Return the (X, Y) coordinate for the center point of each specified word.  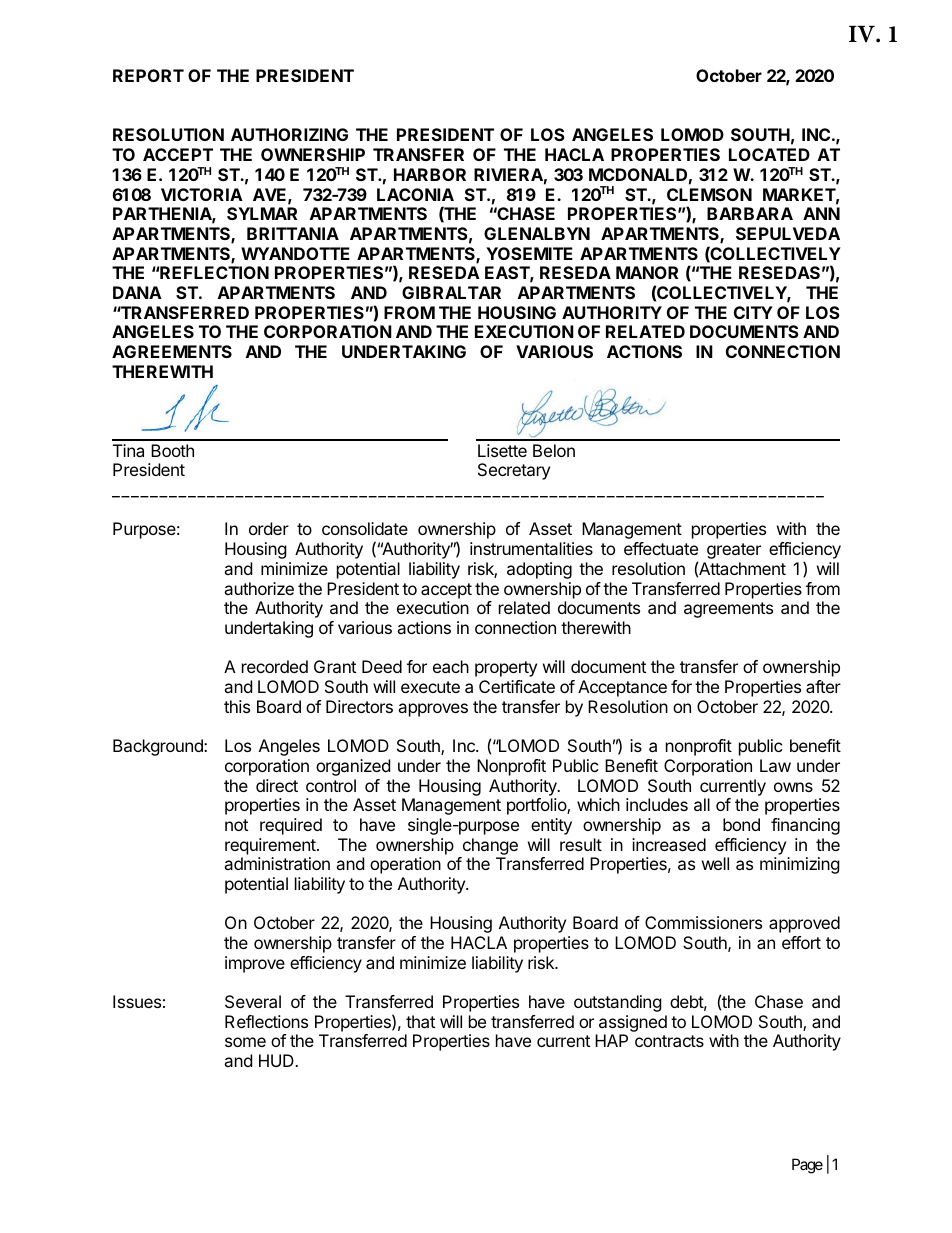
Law (775, 765)
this (237, 706)
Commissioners (703, 922)
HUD (277, 1060)
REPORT (148, 75)
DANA (137, 292)
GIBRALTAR (451, 292)
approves (433, 710)
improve (255, 964)
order (269, 528)
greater (734, 551)
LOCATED (769, 154)
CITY (753, 312)
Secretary (514, 471)
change (490, 846)
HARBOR (430, 174)
